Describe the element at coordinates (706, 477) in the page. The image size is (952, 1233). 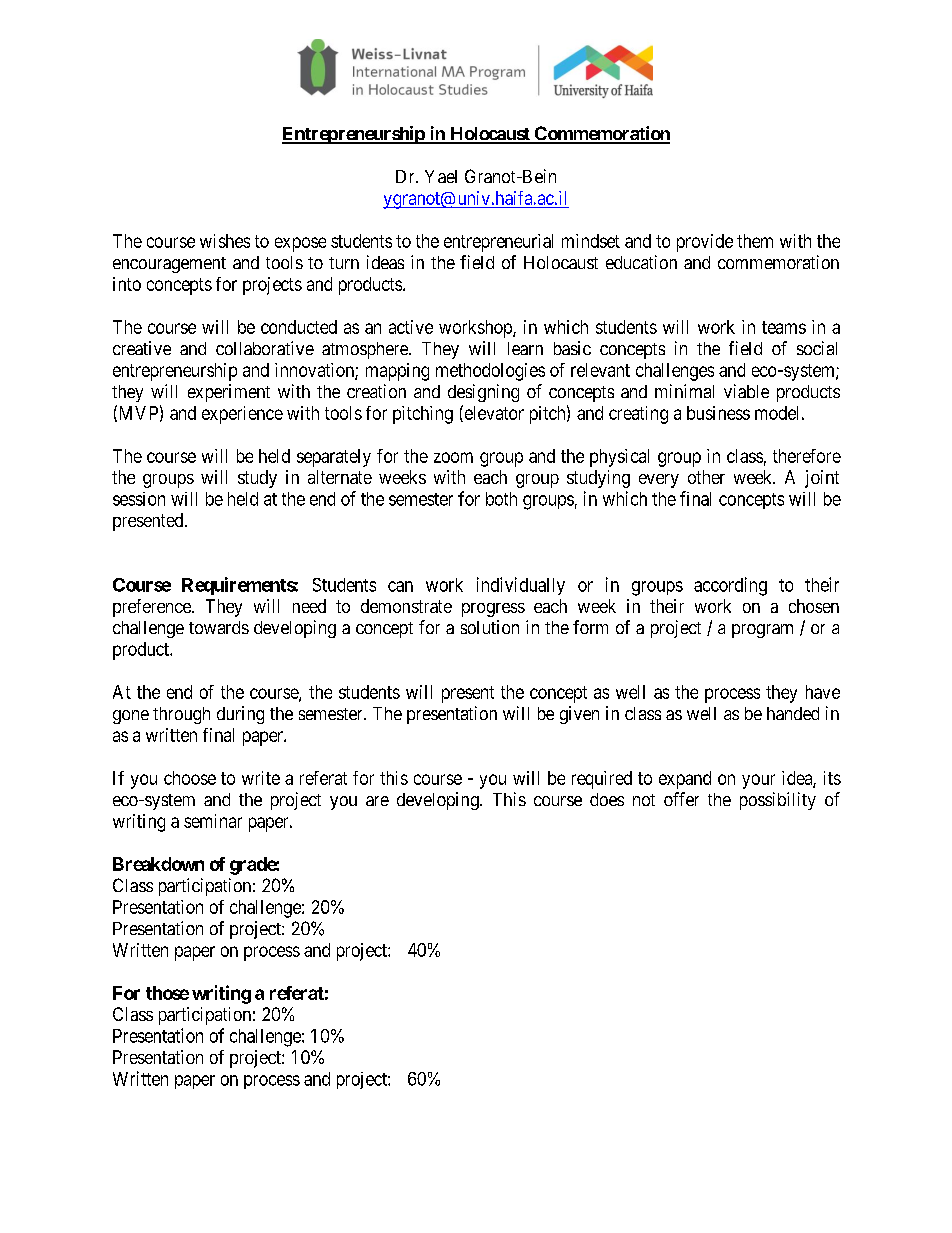
I see `other` at that location.
